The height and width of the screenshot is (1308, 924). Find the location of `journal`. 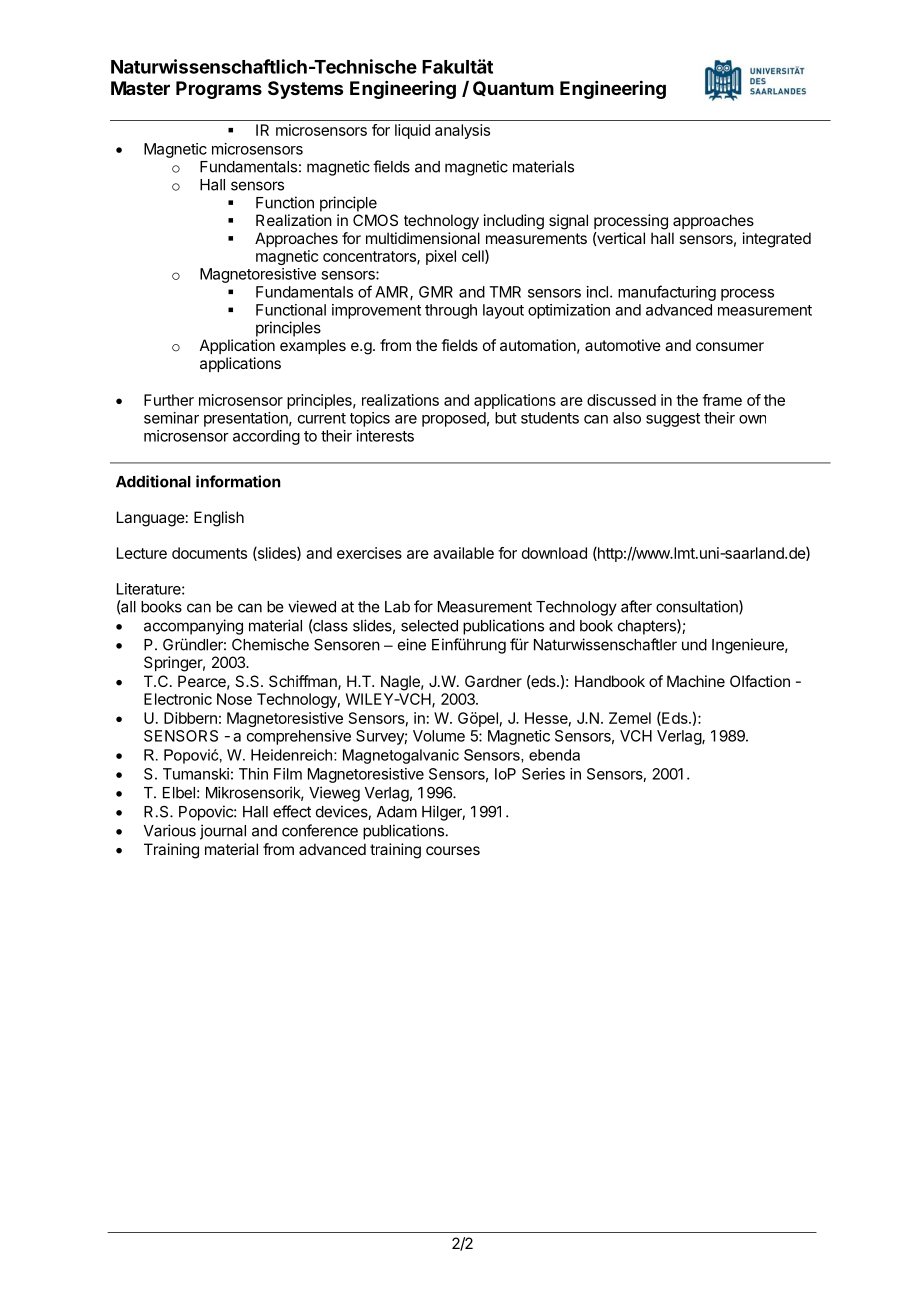

journal is located at coordinates (223, 832).
